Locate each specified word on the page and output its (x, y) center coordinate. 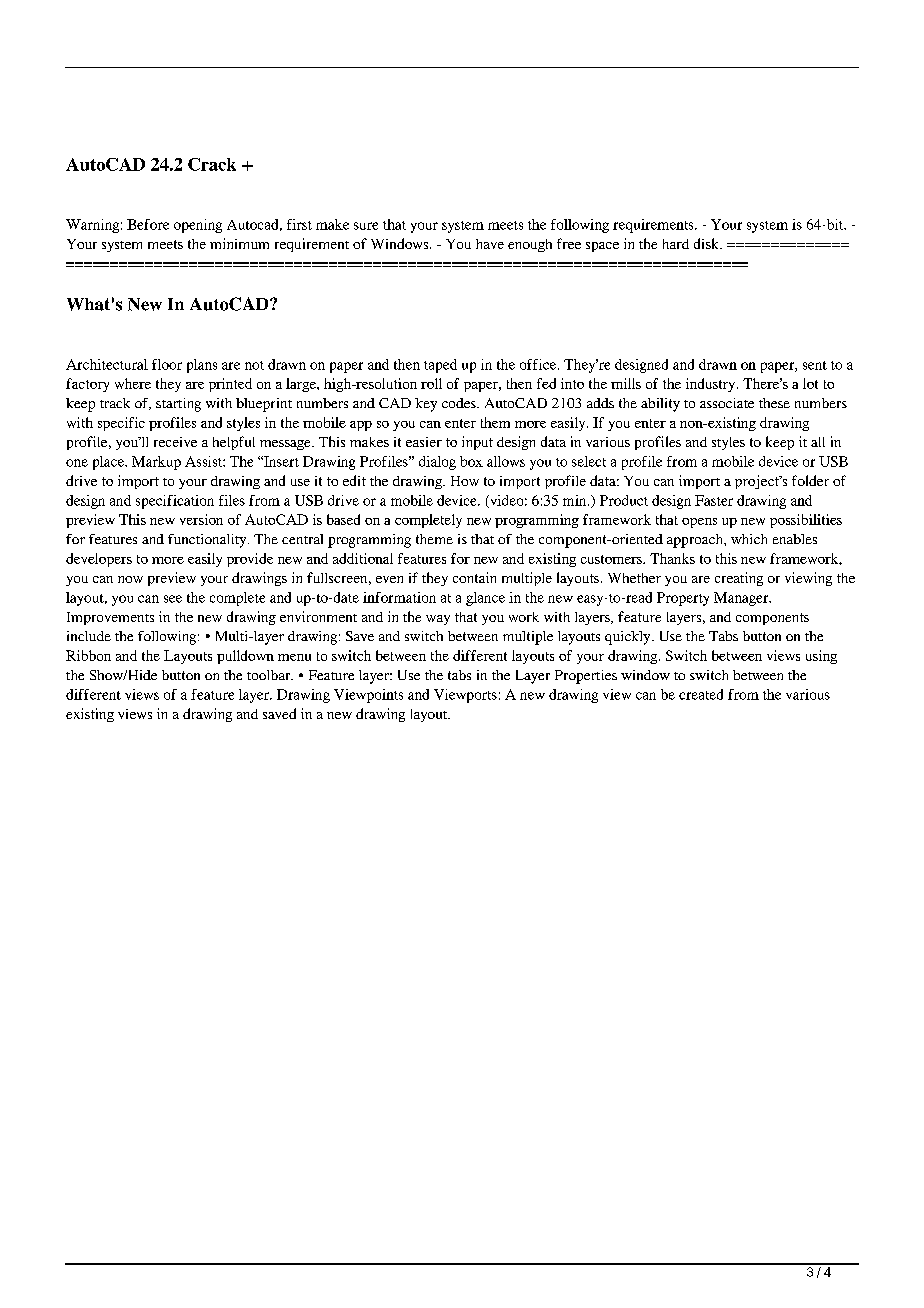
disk (707, 243)
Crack (212, 164)
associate (727, 403)
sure (366, 226)
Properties (586, 677)
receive (175, 442)
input (477, 443)
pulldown (245, 657)
